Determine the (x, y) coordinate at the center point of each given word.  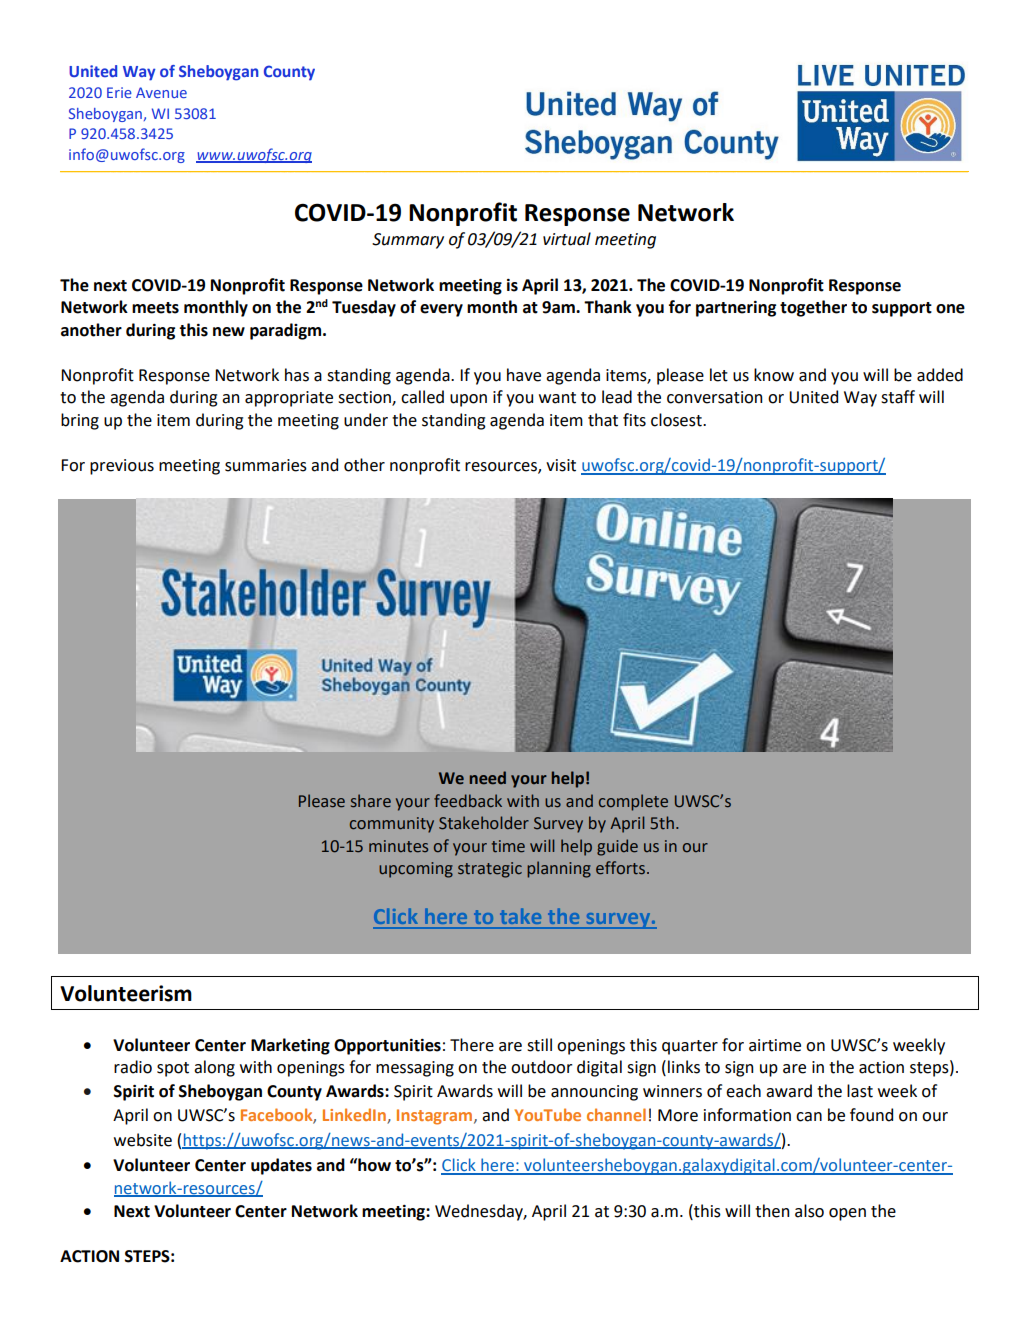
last (860, 1091)
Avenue (161, 92)
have (524, 375)
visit (561, 465)
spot (173, 1069)
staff (898, 397)
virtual (567, 239)
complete (633, 802)
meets (155, 308)
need (488, 778)
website (143, 1140)
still (539, 1045)
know (774, 375)
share (371, 801)
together (813, 308)
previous (122, 467)
